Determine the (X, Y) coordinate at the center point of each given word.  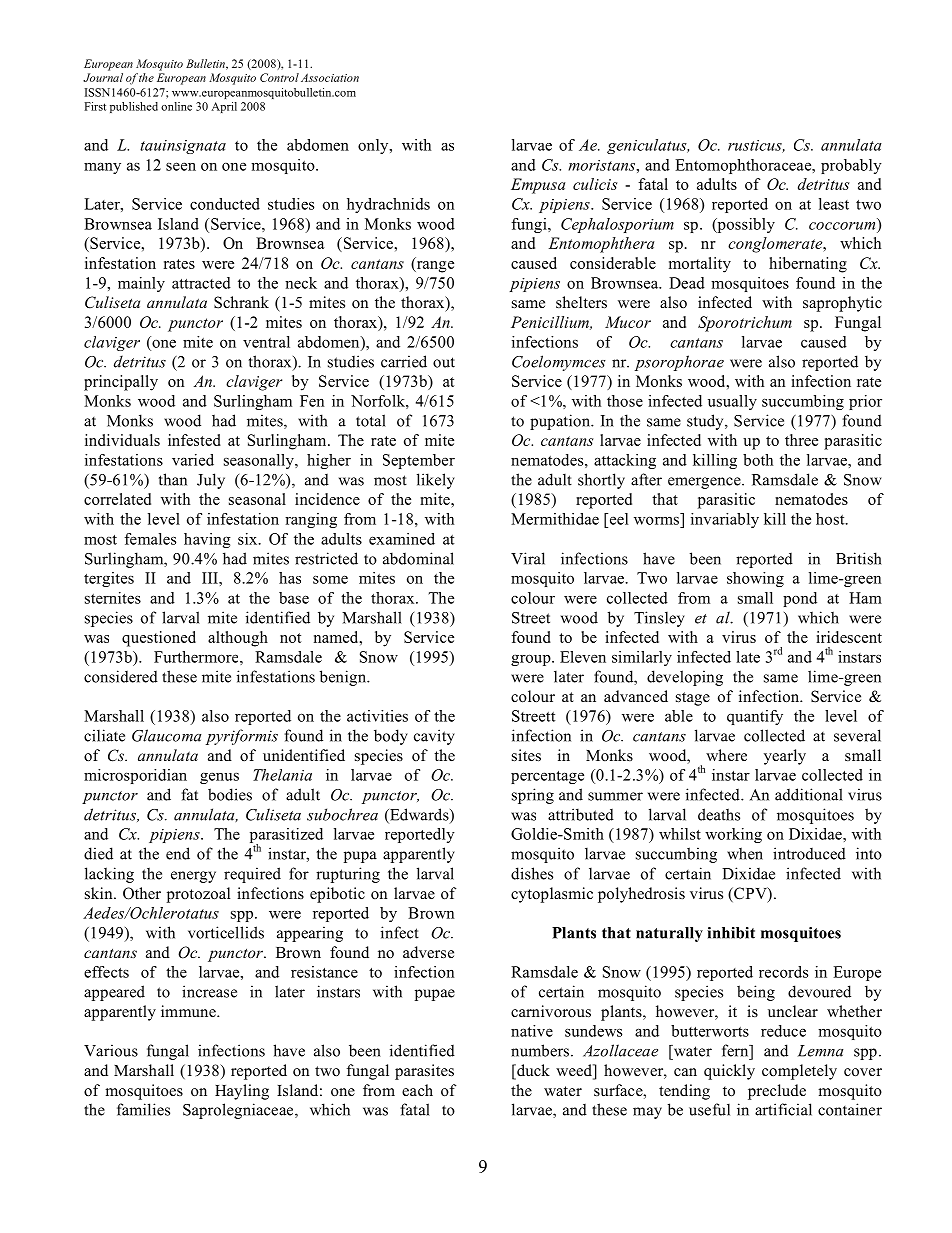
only (374, 146)
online (176, 106)
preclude (777, 1092)
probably (851, 166)
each (417, 1090)
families (143, 1109)
